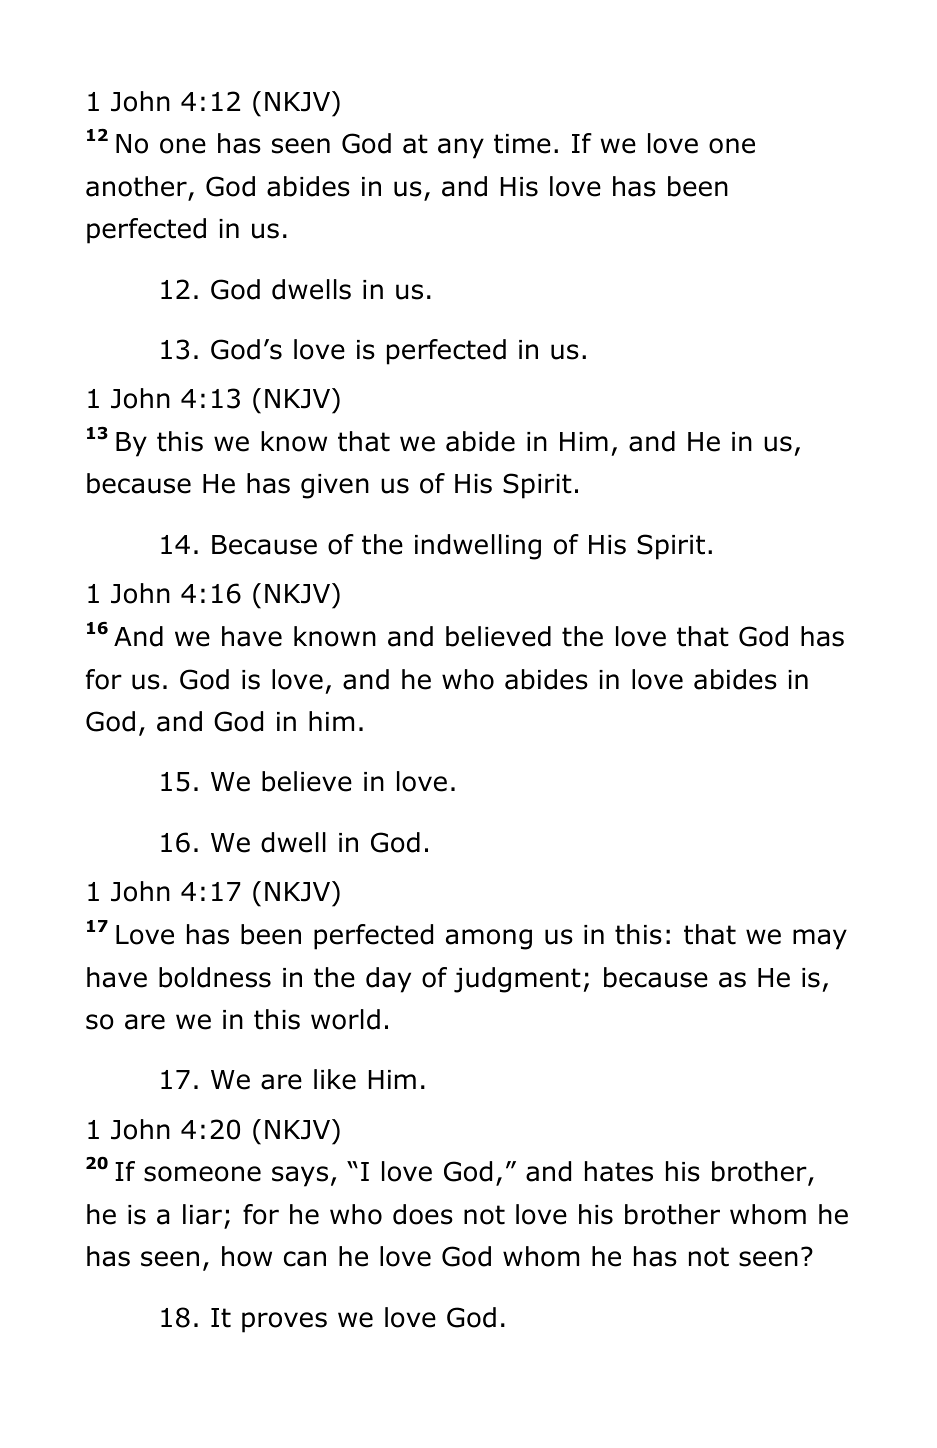 This screenshot has width=937, height=1448. Describe the element at coordinates (136, 186) in the screenshot. I see `another` at that location.
